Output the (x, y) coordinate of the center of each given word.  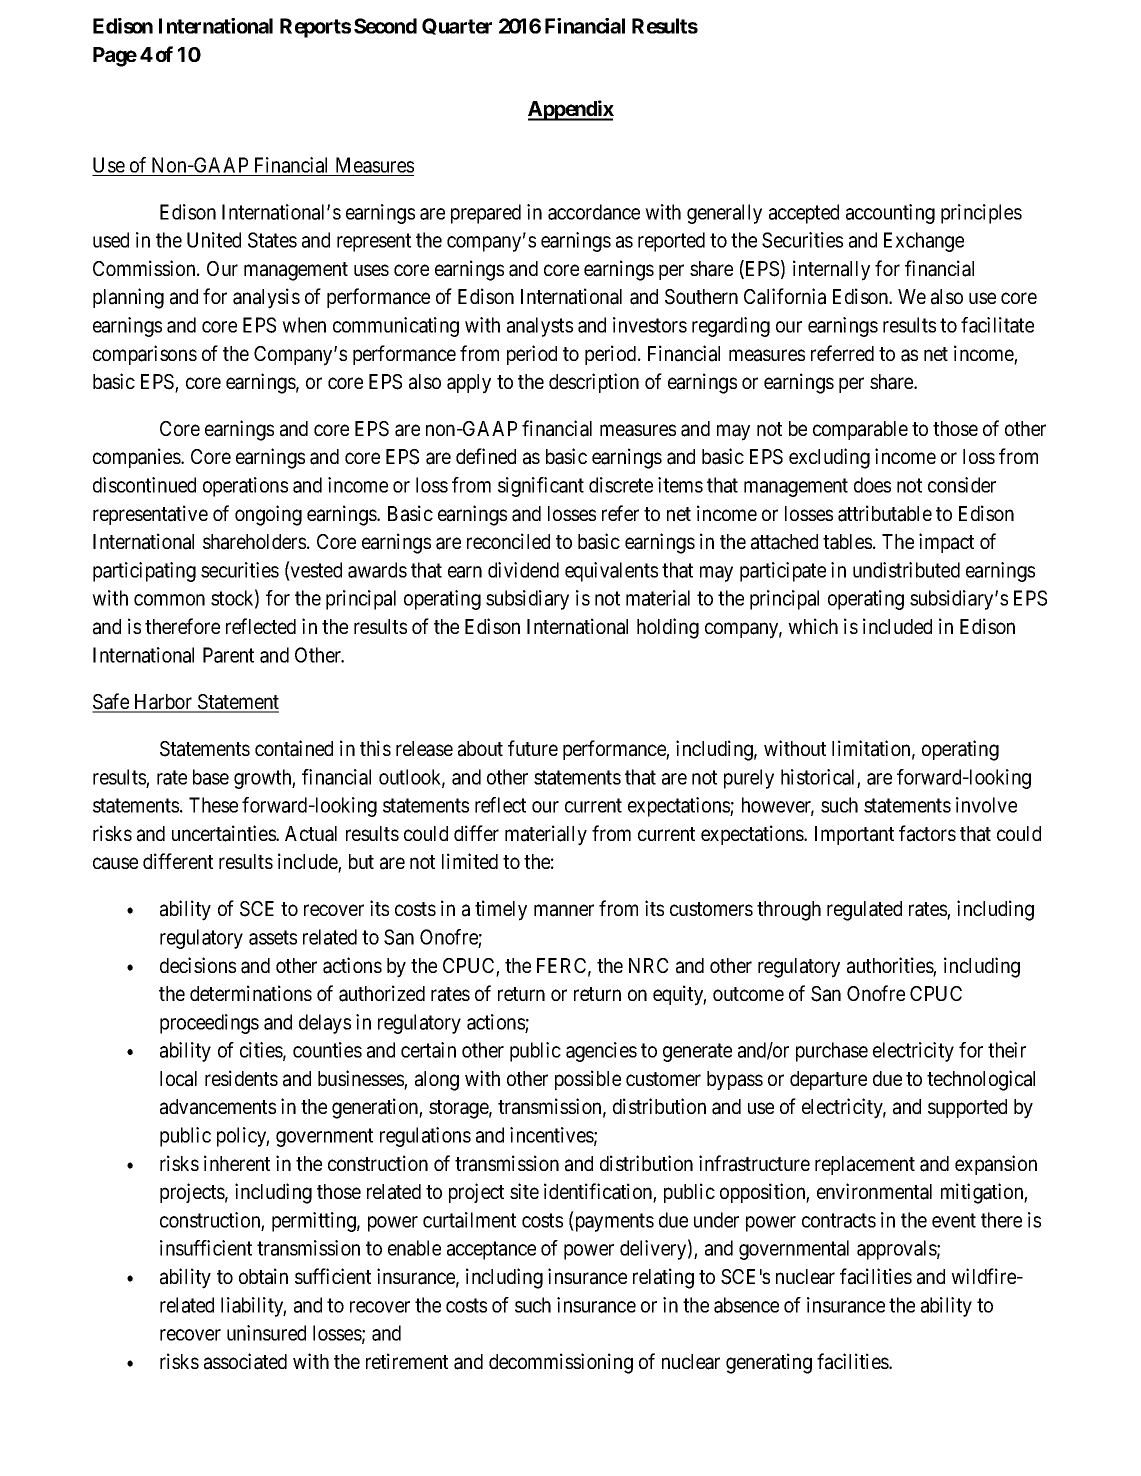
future (533, 748)
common (169, 600)
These (213, 805)
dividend (523, 570)
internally (831, 270)
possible (588, 1080)
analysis (266, 298)
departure (828, 1080)
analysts (540, 327)
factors (927, 833)
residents (241, 1078)
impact (946, 543)
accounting (890, 214)
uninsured (266, 1333)
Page (115, 57)
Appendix (571, 110)
